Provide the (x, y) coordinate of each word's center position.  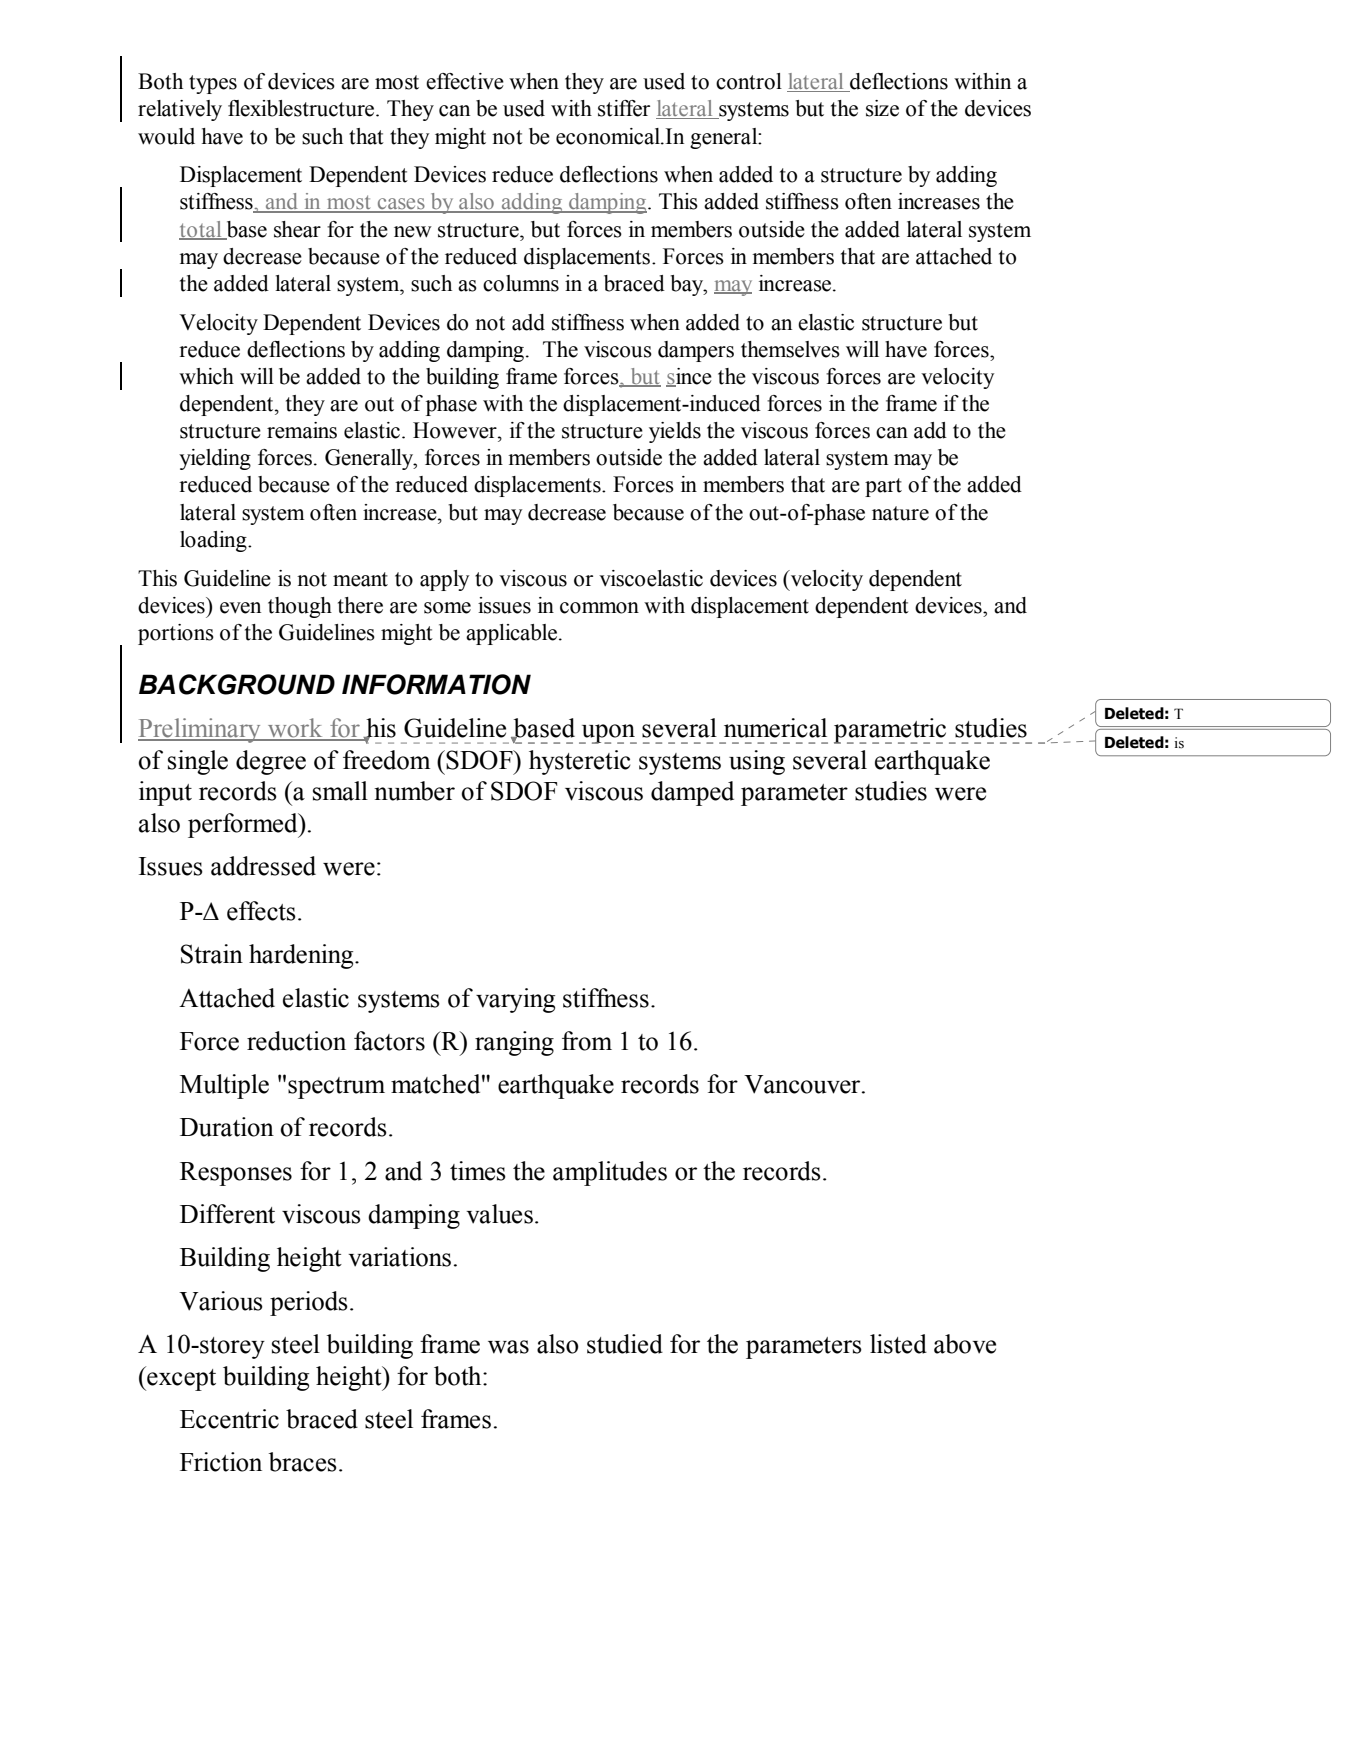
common (599, 608)
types (213, 84)
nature (900, 513)
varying (515, 1000)
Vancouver (803, 1084)
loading (214, 541)
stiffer (624, 108)
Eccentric (229, 1419)
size (882, 108)
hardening (302, 956)
